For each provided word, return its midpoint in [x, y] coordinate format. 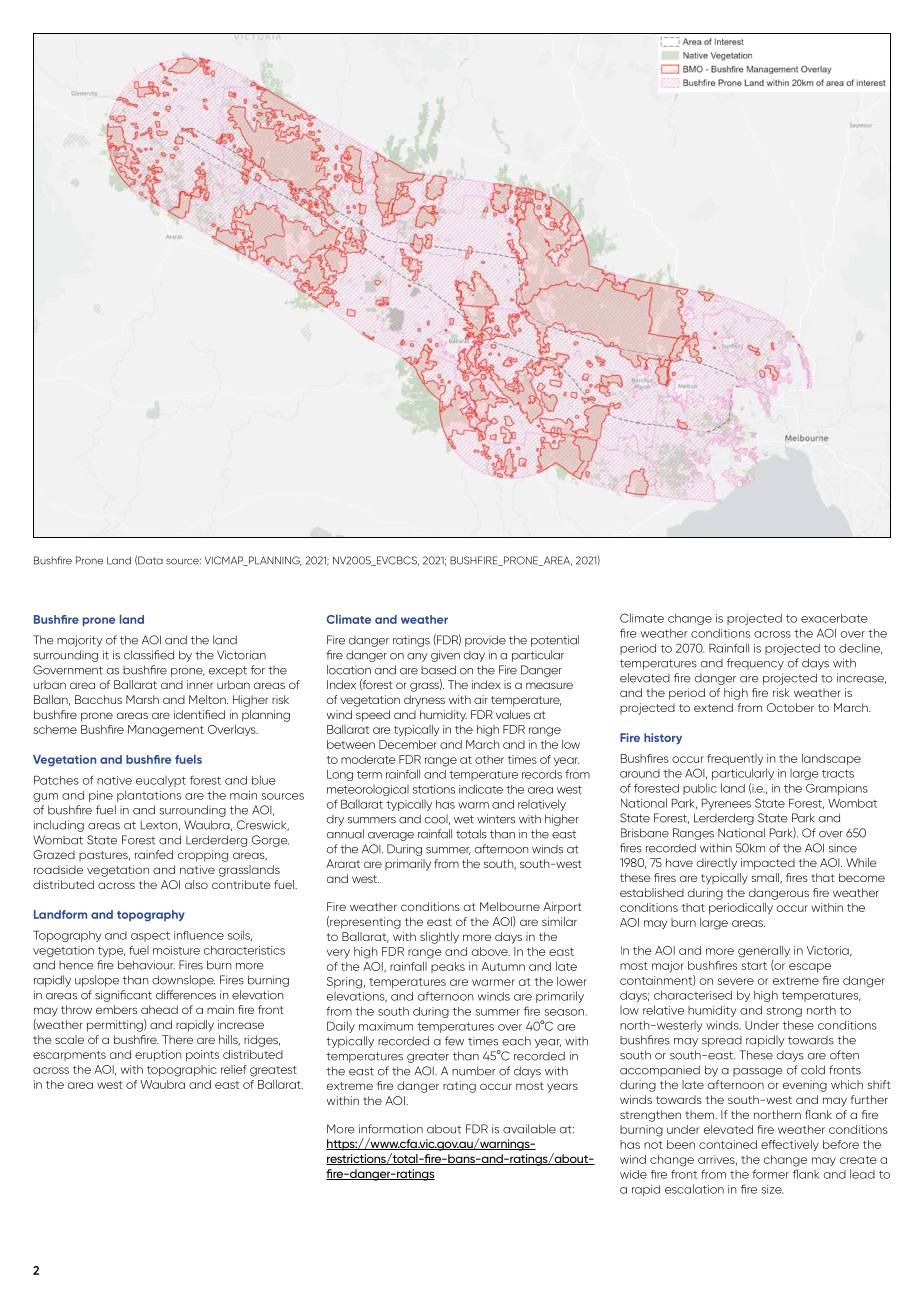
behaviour [146, 965]
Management [166, 731]
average [391, 836]
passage [758, 1072]
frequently [735, 759]
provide [485, 641]
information [391, 1129]
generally [764, 952]
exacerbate [834, 618]
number [474, 1071]
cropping [203, 856]
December [408, 744]
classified [149, 655]
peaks [448, 967]
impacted [768, 864]
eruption [158, 1055]
